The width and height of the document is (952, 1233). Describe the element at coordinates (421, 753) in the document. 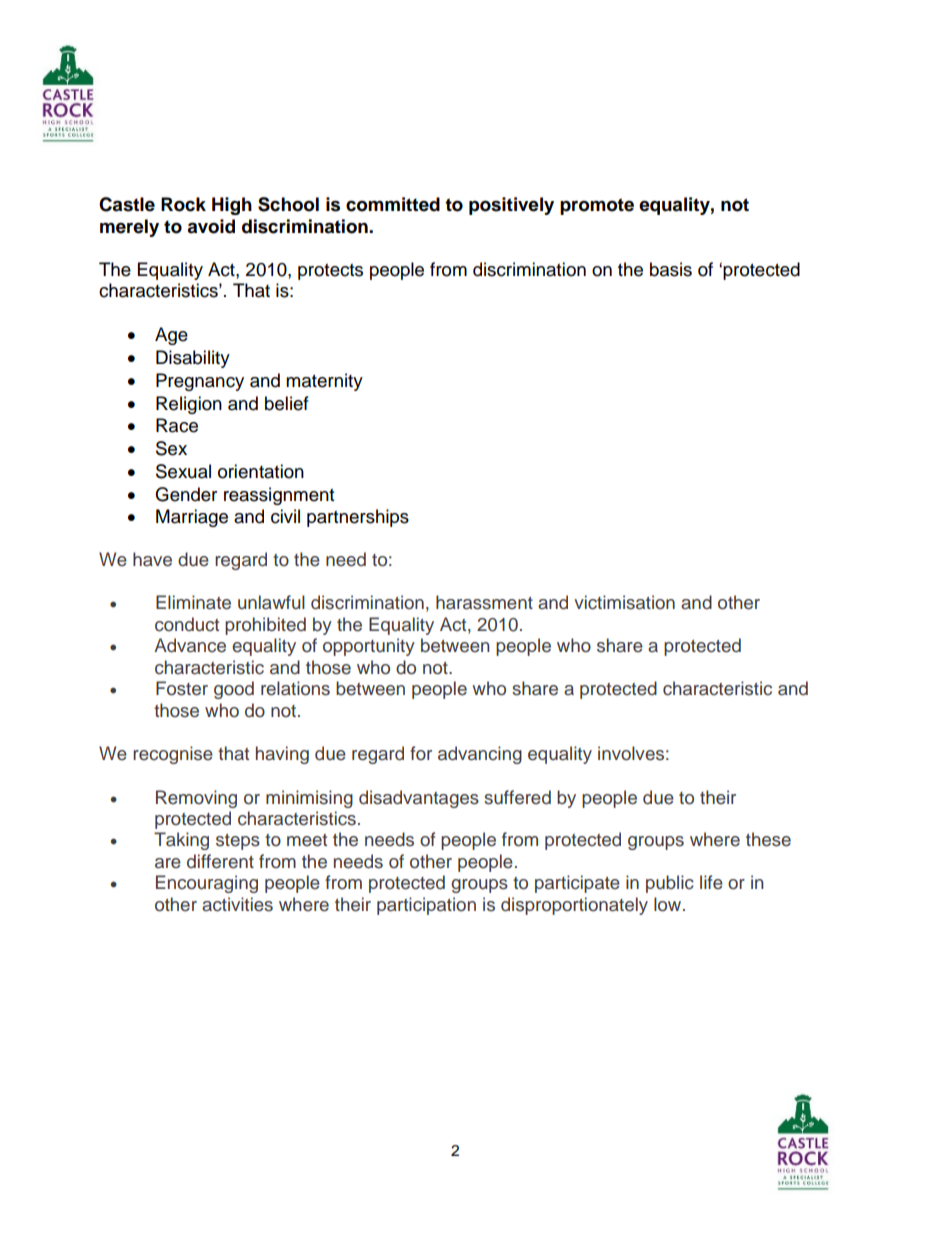

I see `for` at that location.
